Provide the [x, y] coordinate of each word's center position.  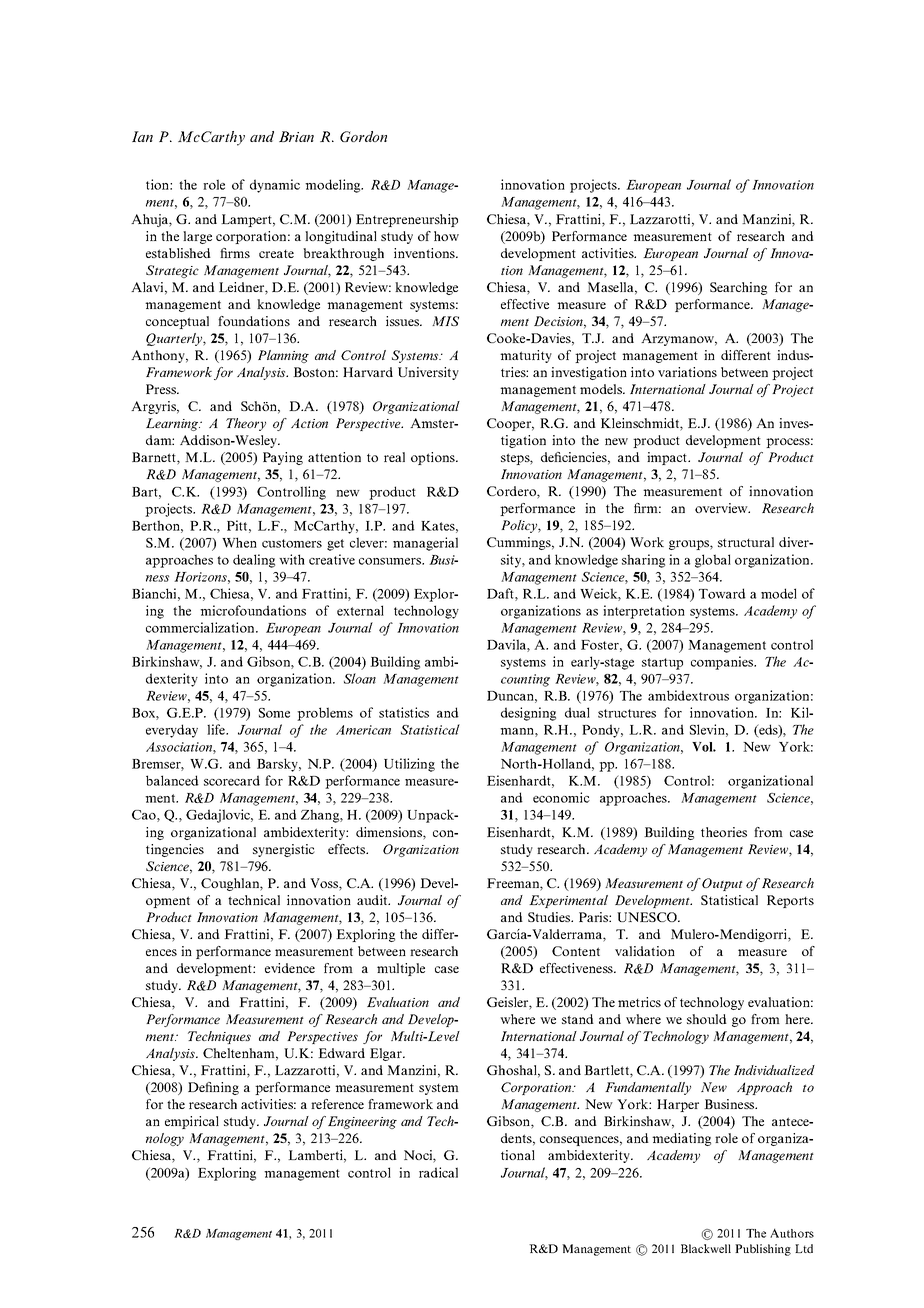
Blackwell [706, 1248]
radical [438, 1172]
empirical [192, 1122]
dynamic [275, 186]
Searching [738, 288]
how [446, 236]
